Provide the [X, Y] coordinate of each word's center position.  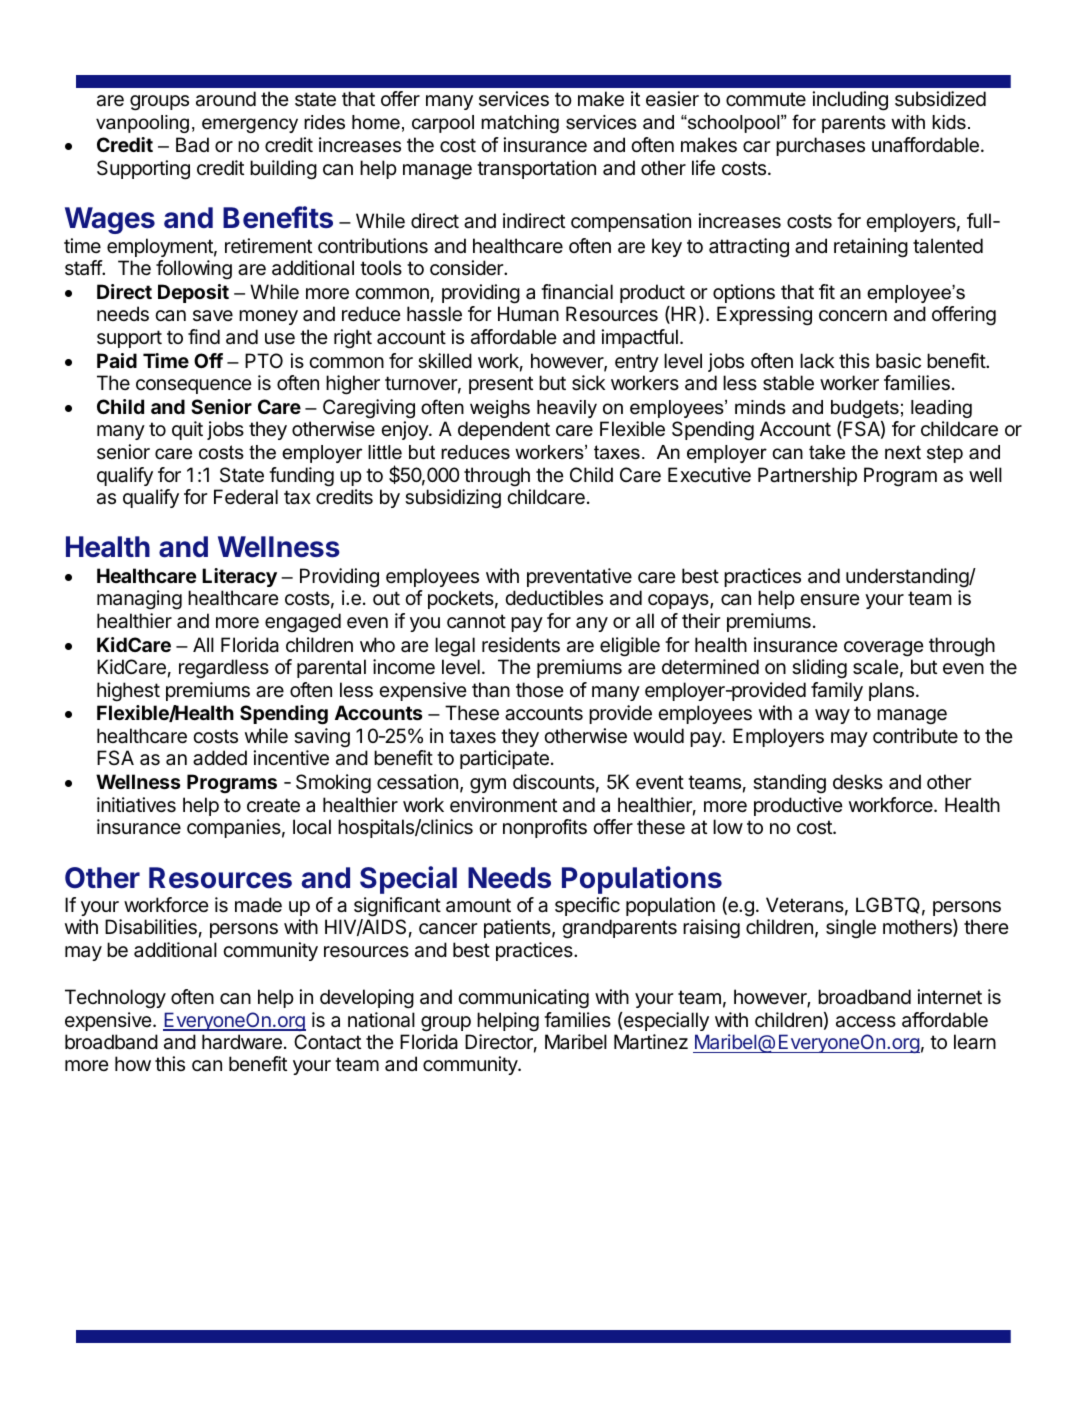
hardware [242, 1042]
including [850, 101]
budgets [865, 409]
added [220, 758]
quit [187, 430]
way [832, 716]
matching [520, 124]
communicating [523, 999]
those [540, 689]
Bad [192, 144]
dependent [504, 430]
